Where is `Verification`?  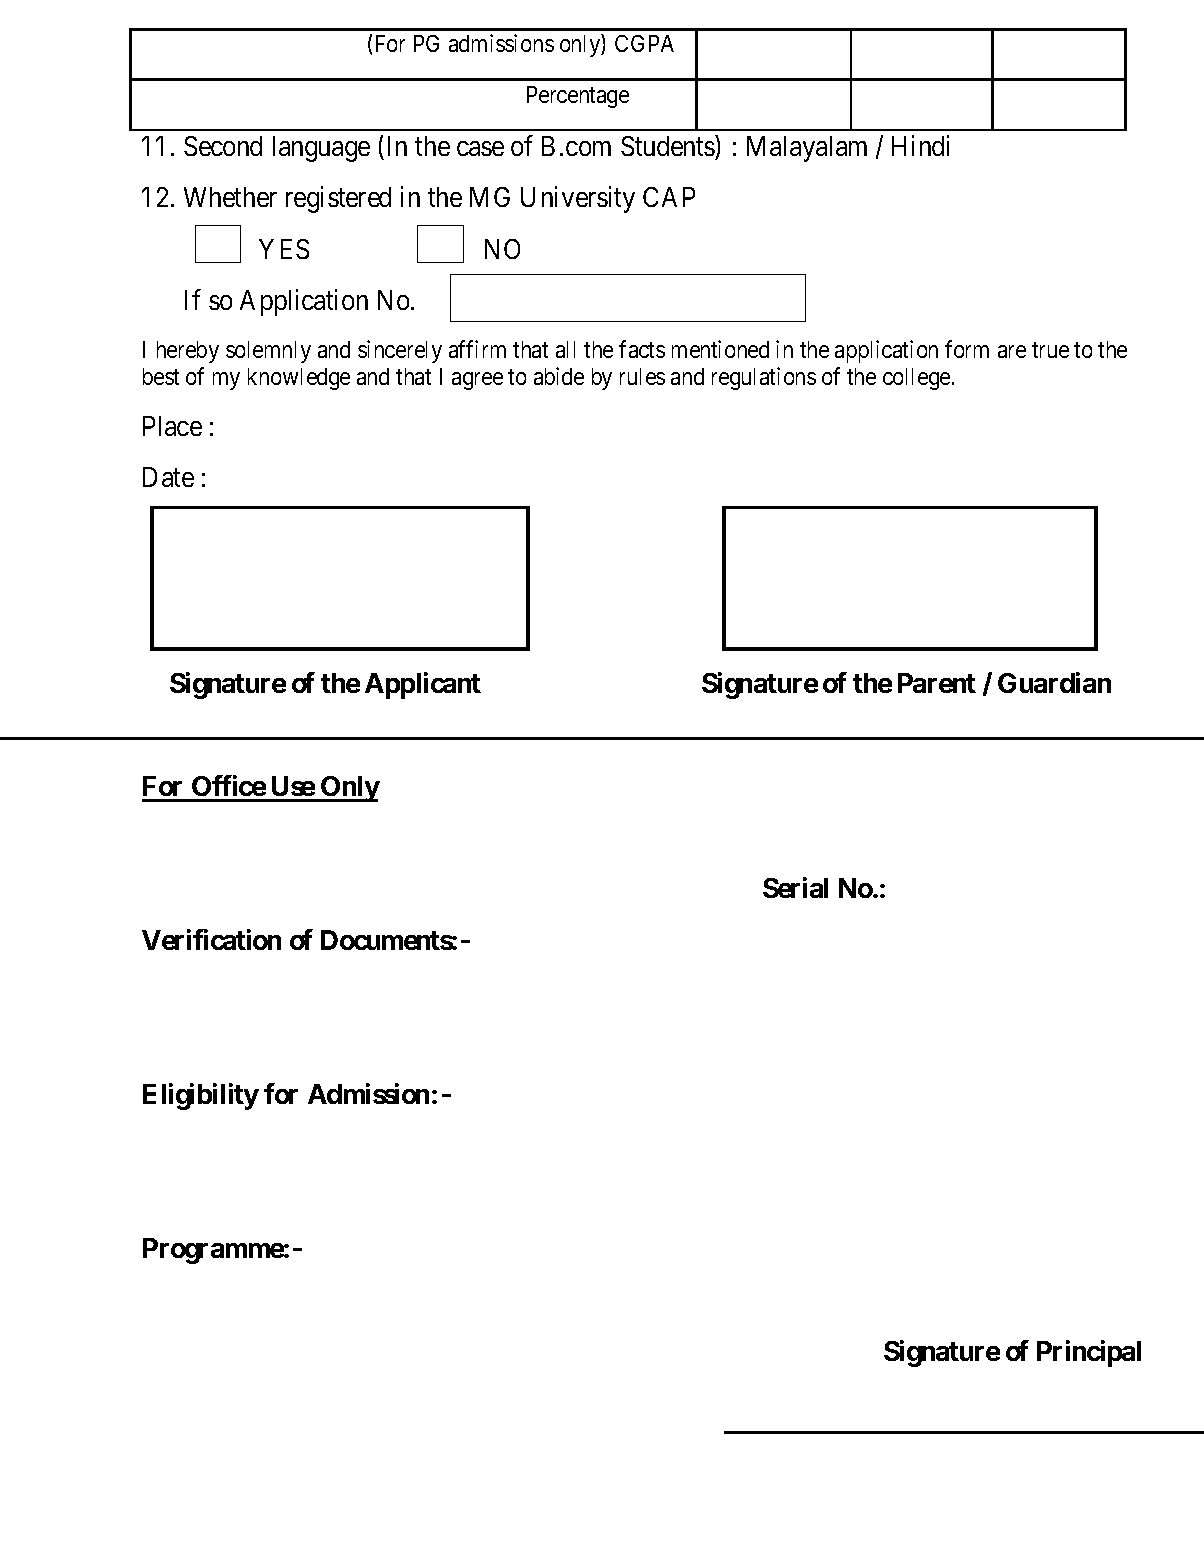 Verification is located at coordinates (211, 939).
